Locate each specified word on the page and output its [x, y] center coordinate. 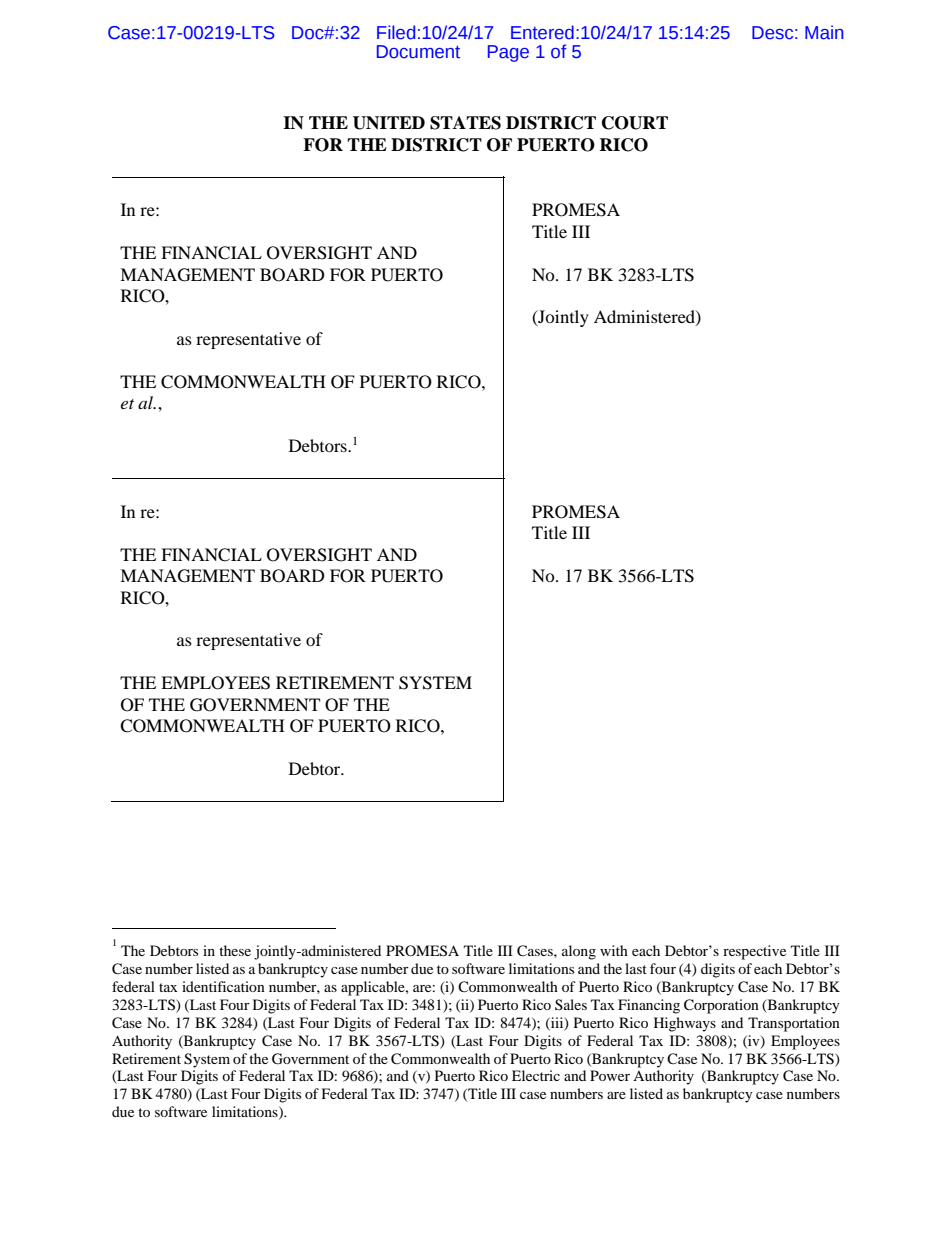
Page [508, 53]
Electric [536, 1075]
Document [418, 52]
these [235, 950]
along [579, 952]
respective [754, 952]
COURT [635, 123]
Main [824, 32]
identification [223, 986]
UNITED [389, 123]
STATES [465, 123]
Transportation [794, 1024]
